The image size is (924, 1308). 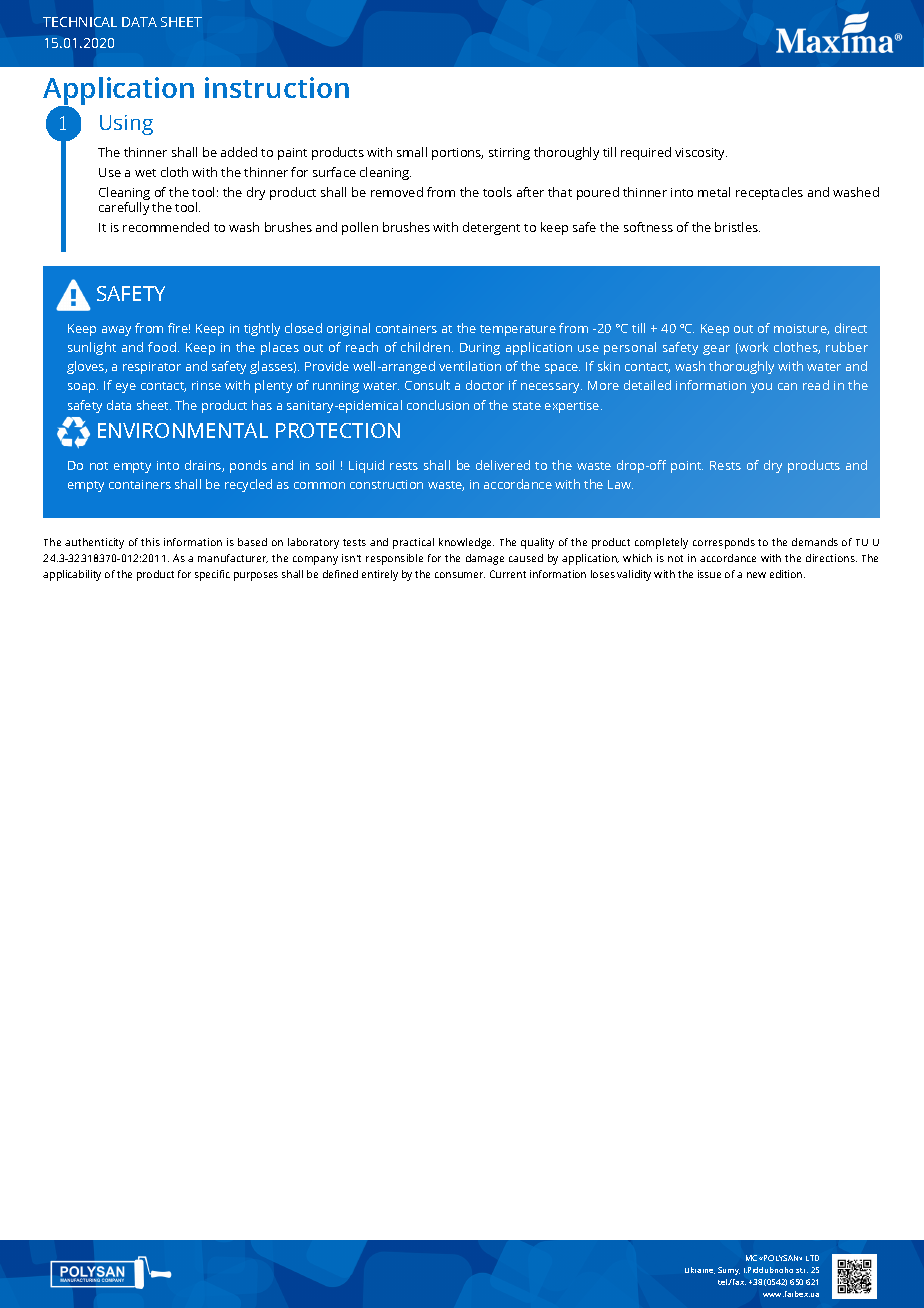 What do you see at coordinates (701, 154) in the image?
I see `viscosity` at bounding box center [701, 154].
